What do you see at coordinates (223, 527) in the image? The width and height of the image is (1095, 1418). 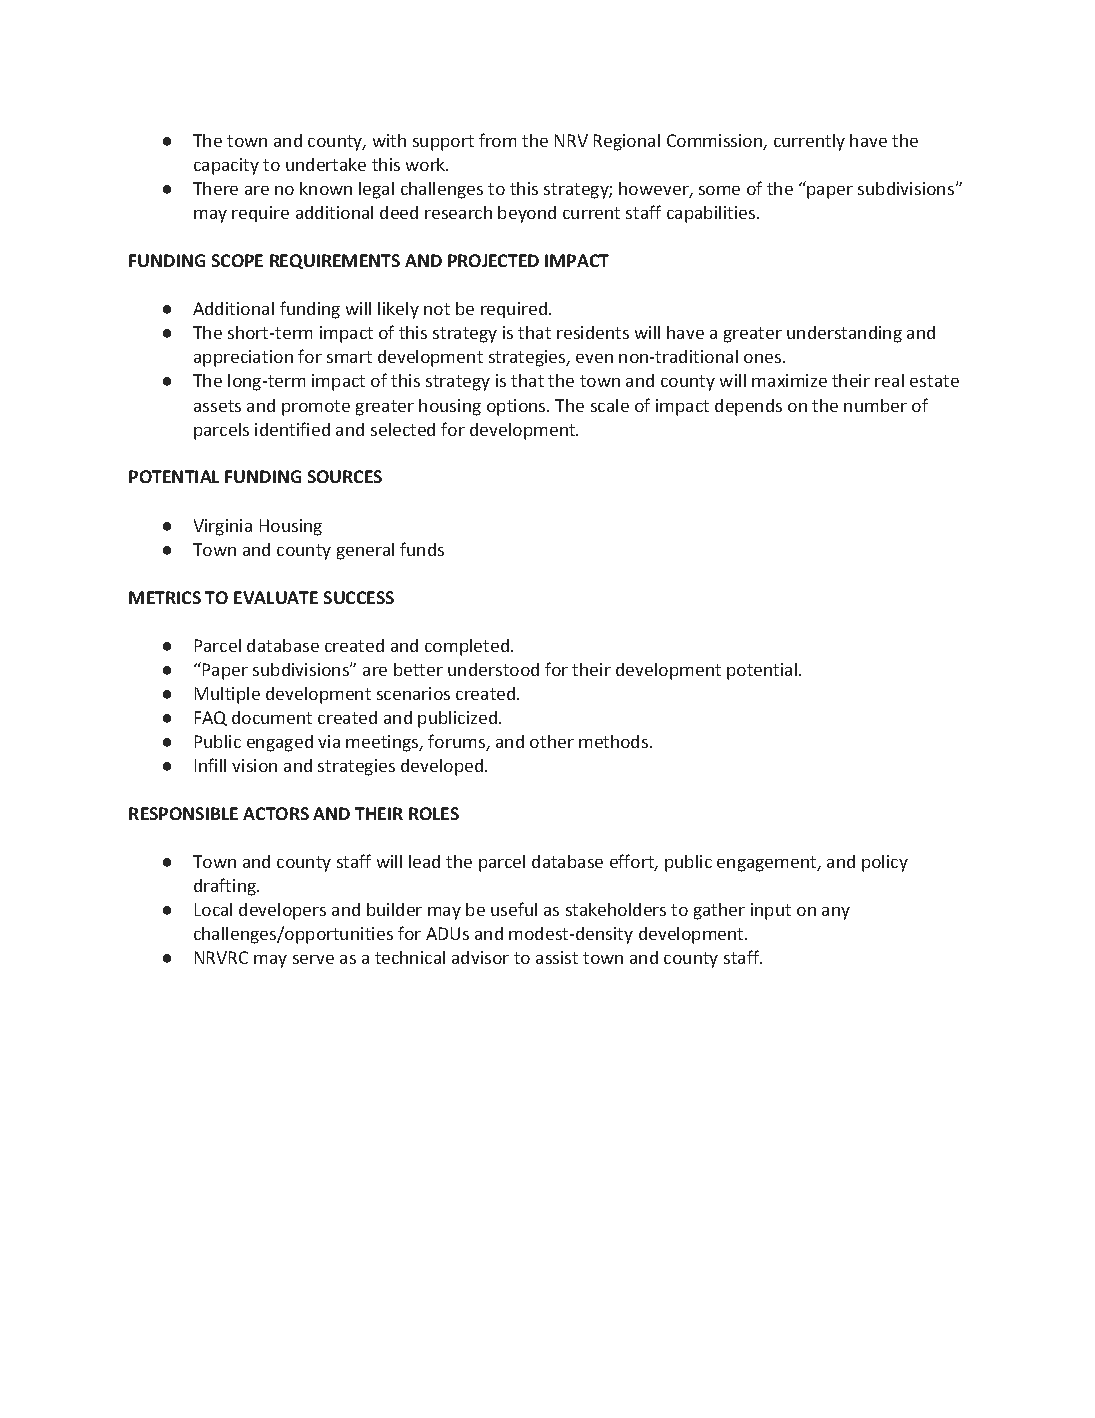 I see `Virginia` at bounding box center [223, 527].
